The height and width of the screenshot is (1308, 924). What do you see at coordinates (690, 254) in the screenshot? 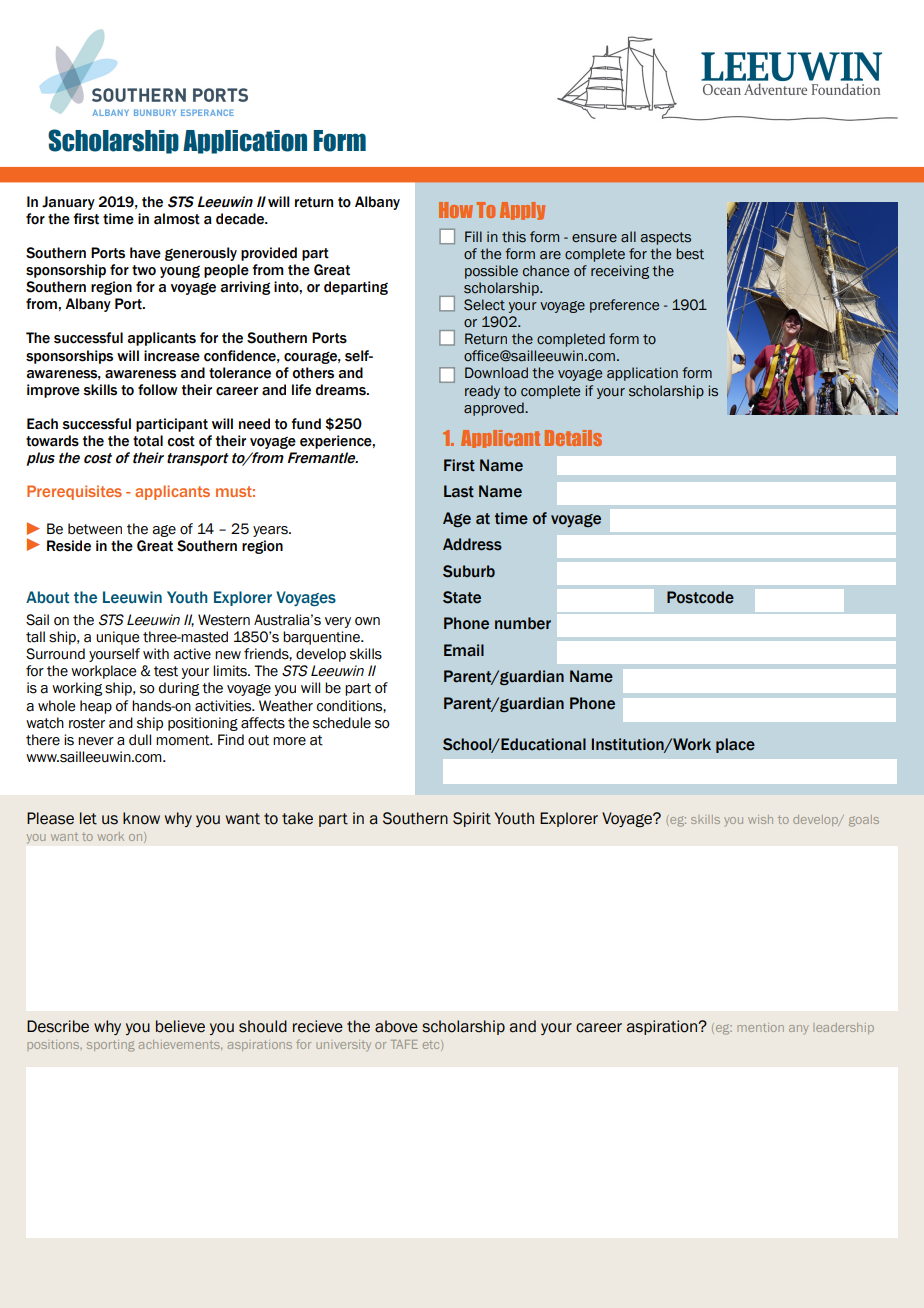
I see `best` at bounding box center [690, 254].
